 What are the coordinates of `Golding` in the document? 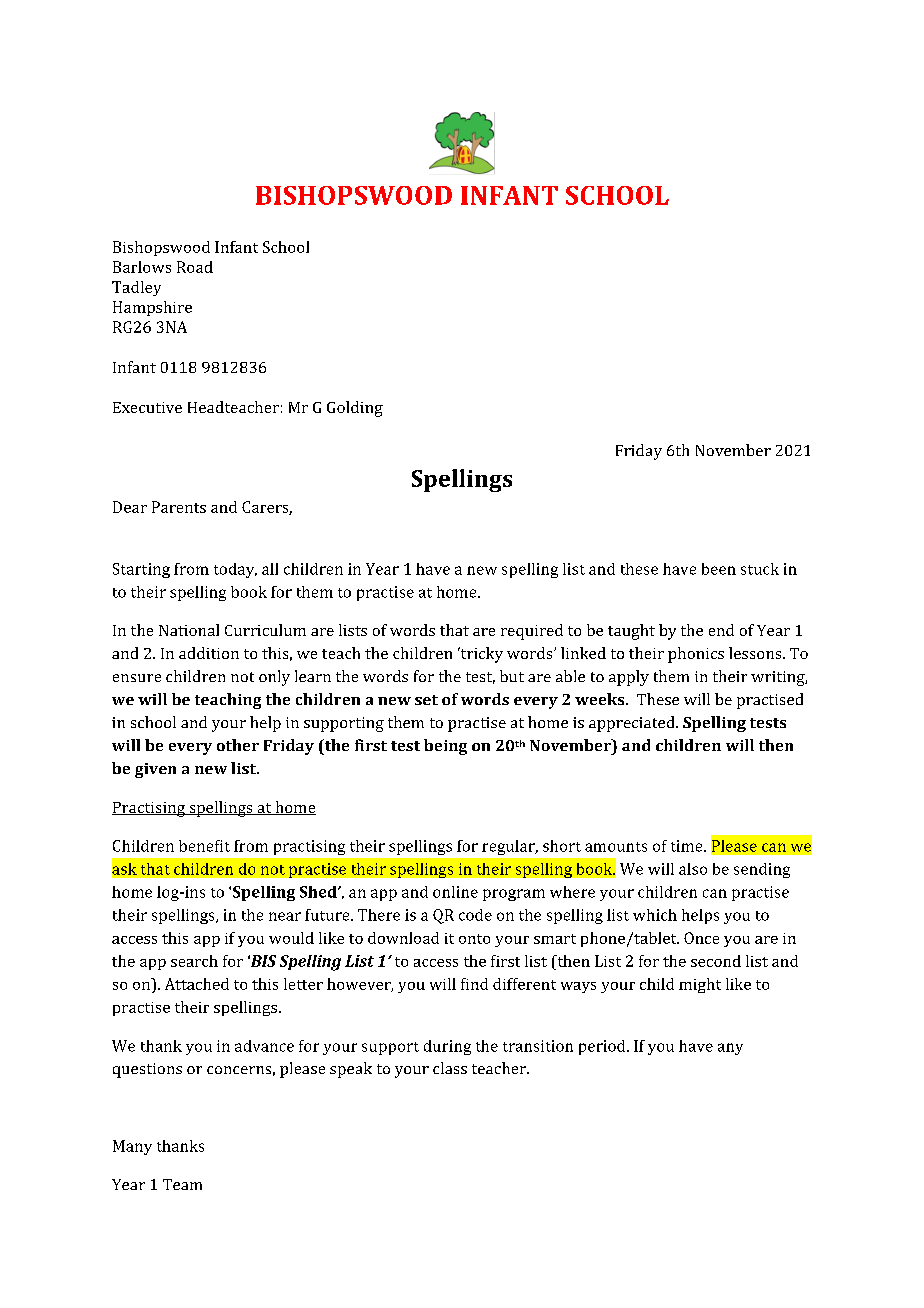 It's located at (355, 409).
